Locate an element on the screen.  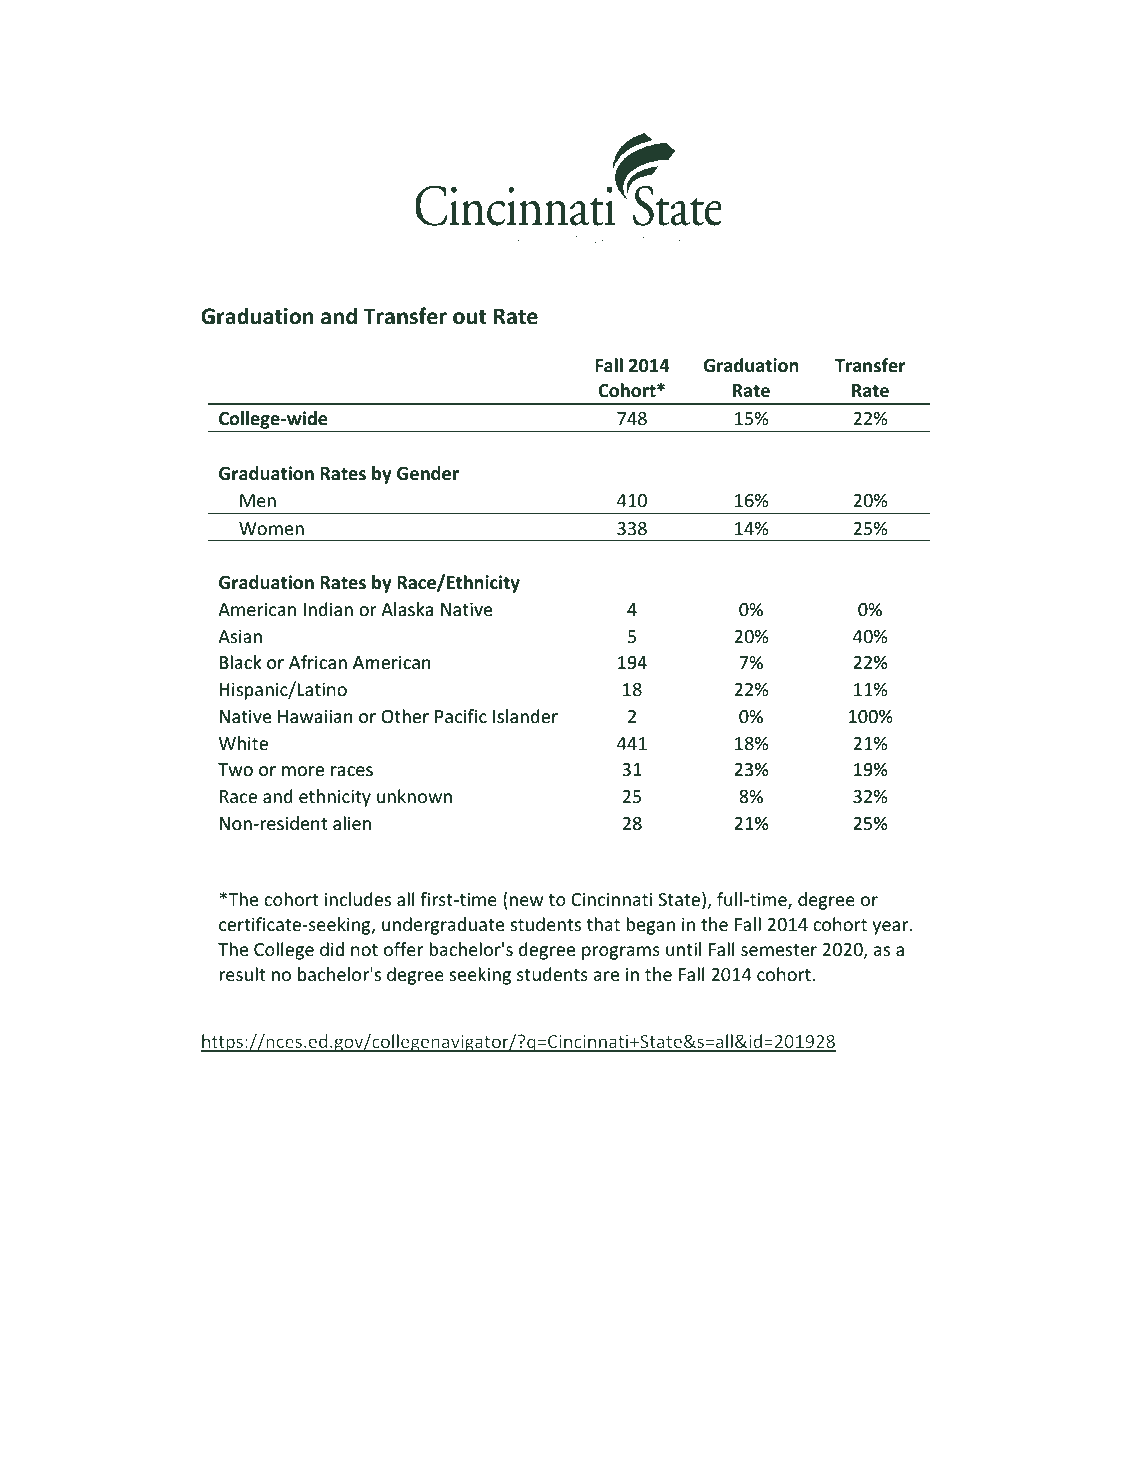
year is located at coordinates (892, 928).
